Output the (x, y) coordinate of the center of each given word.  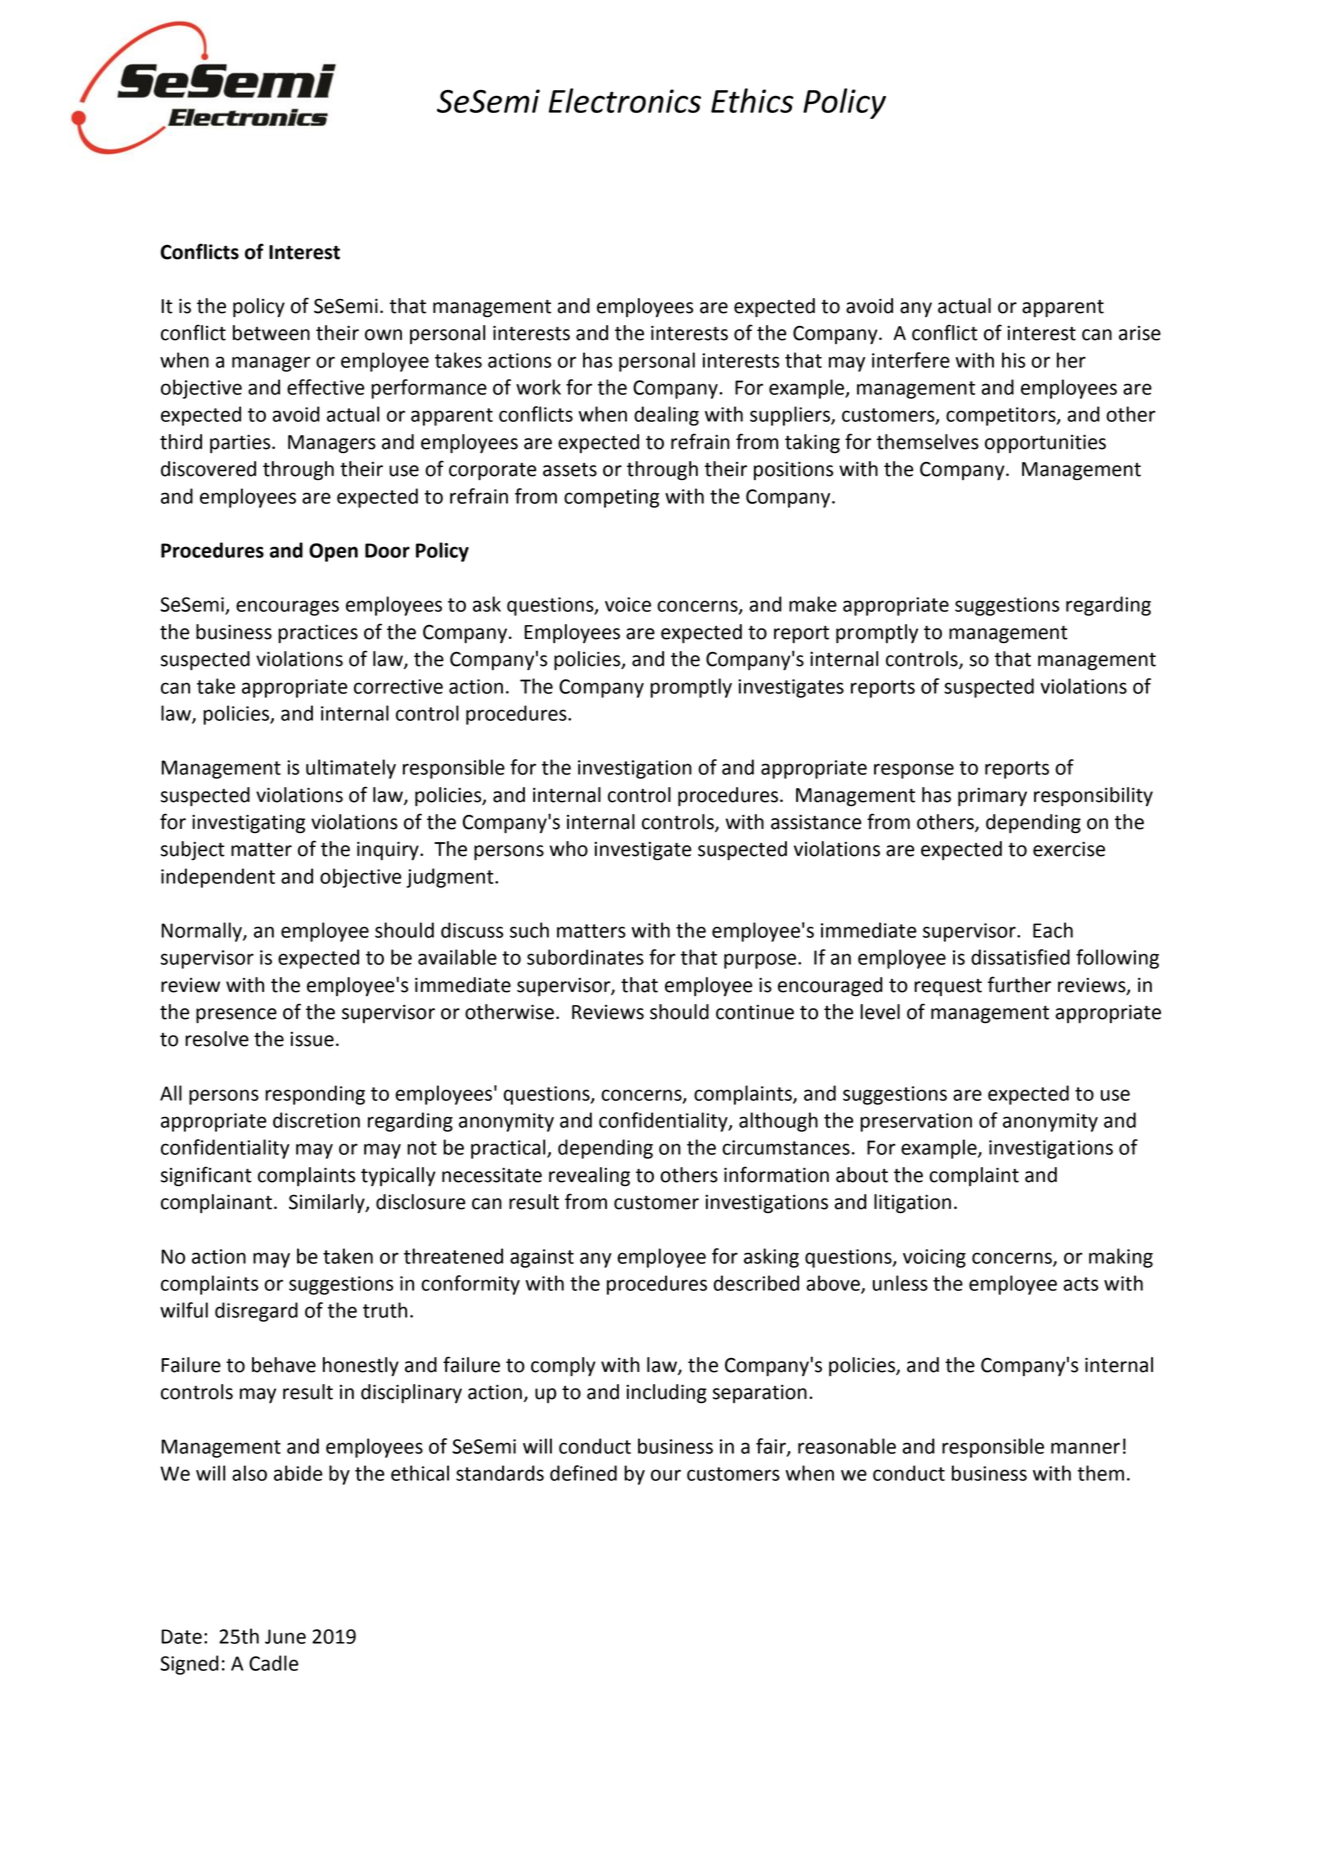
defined (583, 1473)
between (271, 333)
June (285, 1636)
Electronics (625, 100)
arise (1140, 333)
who (568, 849)
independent (218, 878)
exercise (1069, 849)
